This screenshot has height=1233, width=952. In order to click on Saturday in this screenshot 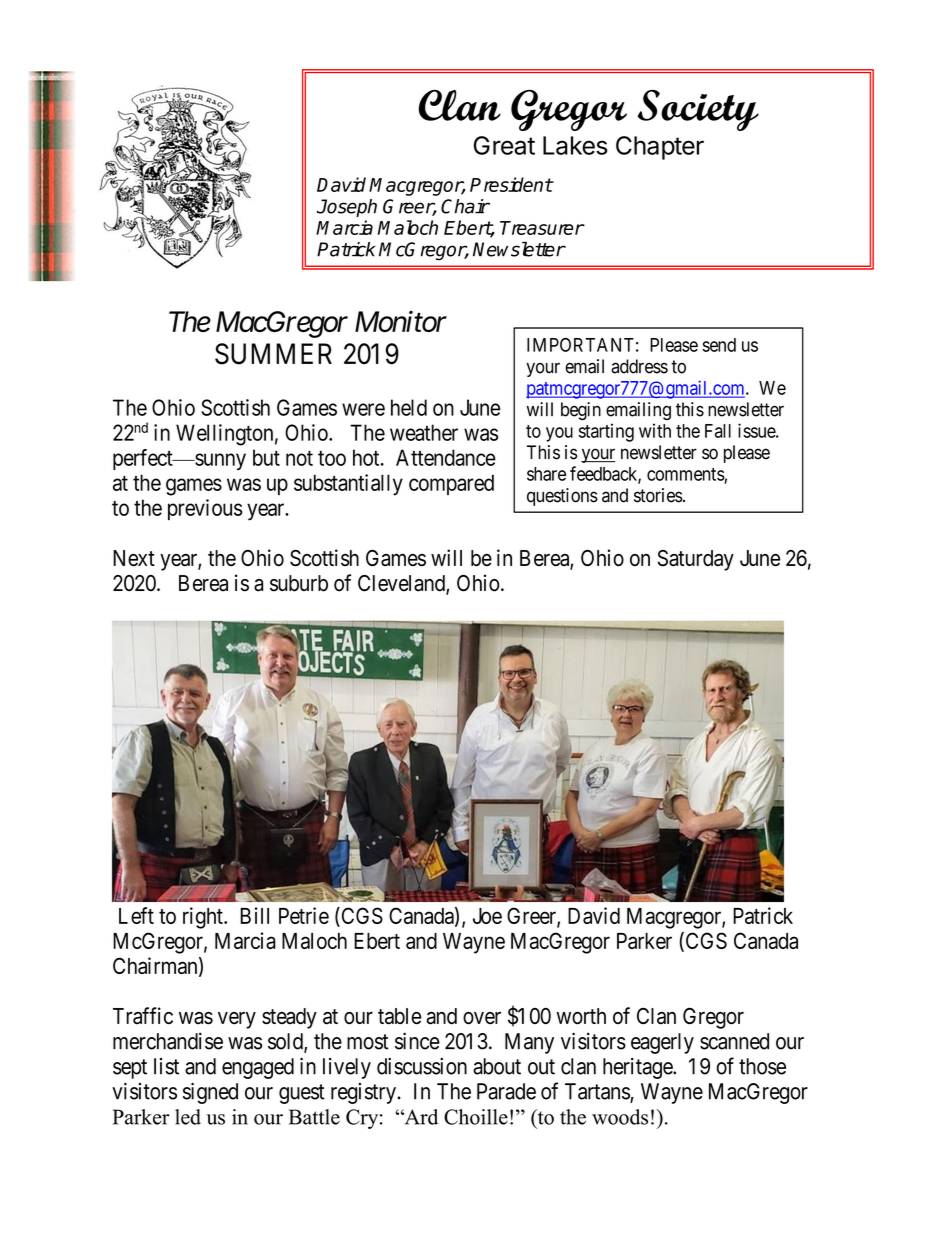, I will do `click(696, 560)`.
